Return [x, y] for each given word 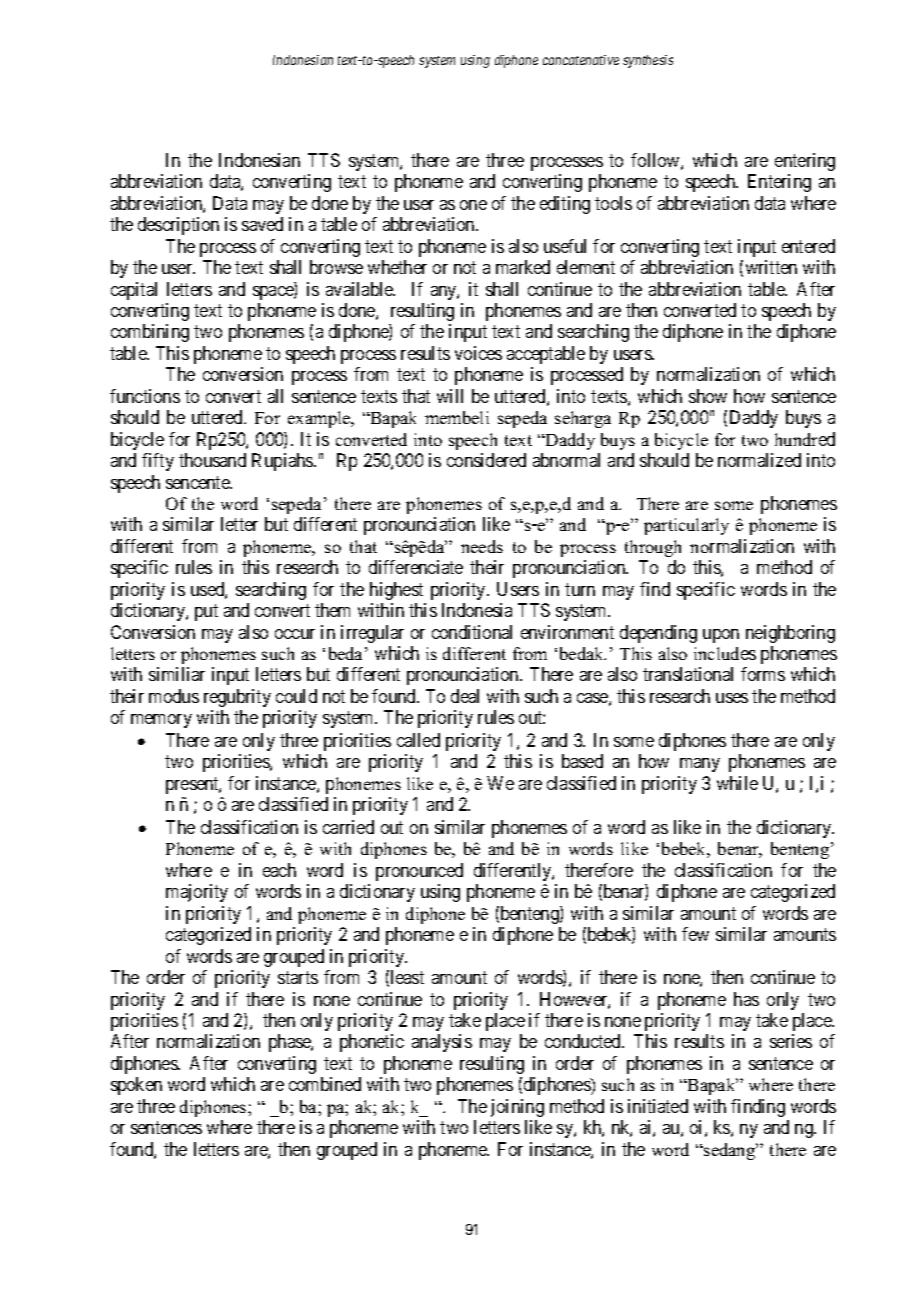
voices [478, 353]
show [708, 396]
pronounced [419, 872]
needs [482, 546]
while [737, 783]
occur [295, 634]
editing [565, 205]
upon [721, 636]
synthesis [648, 61]
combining [150, 333]
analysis [442, 1043]
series [791, 1041]
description [178, 226]
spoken [136, 1086]
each [279, 870]
